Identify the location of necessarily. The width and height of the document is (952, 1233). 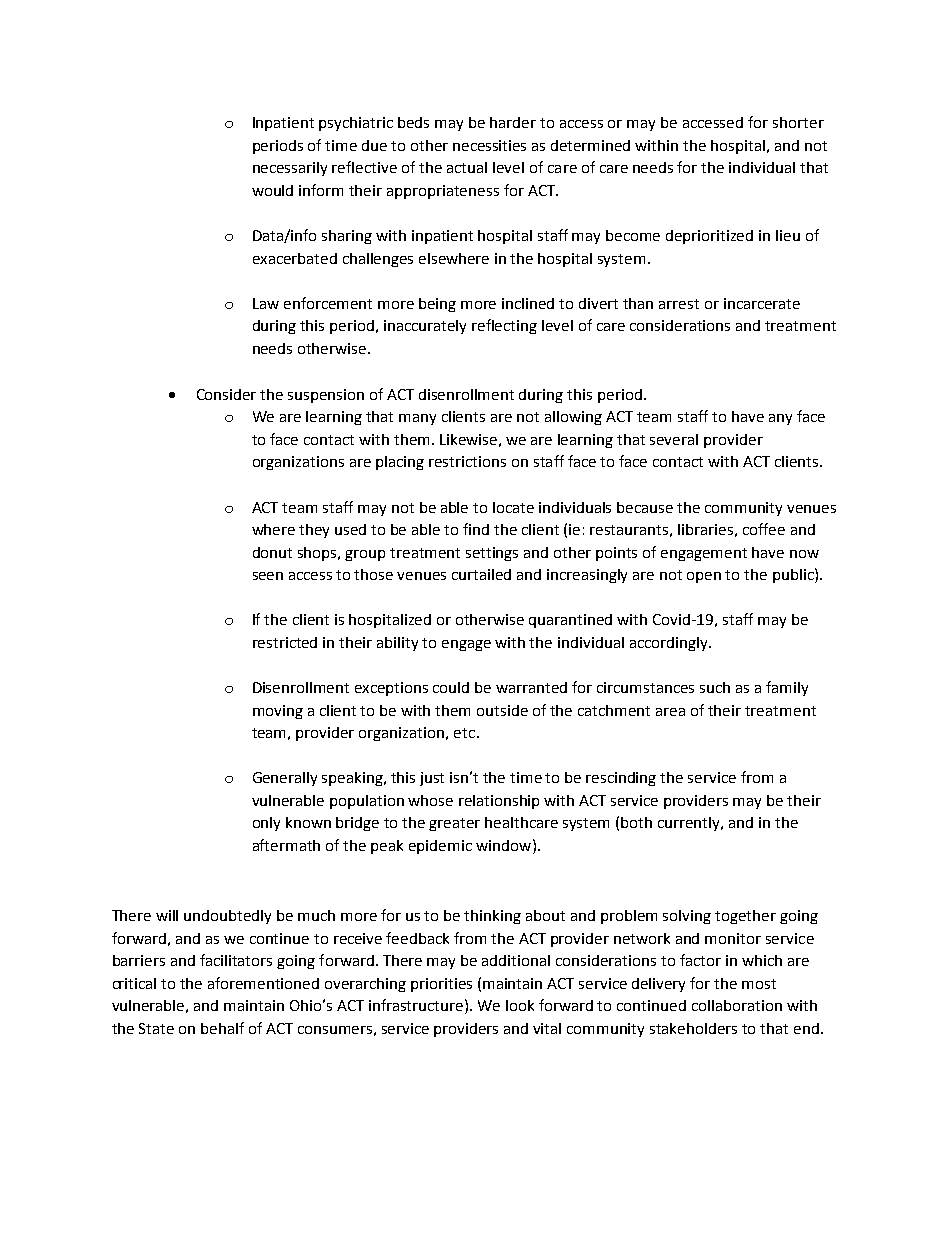
(290, 169).
